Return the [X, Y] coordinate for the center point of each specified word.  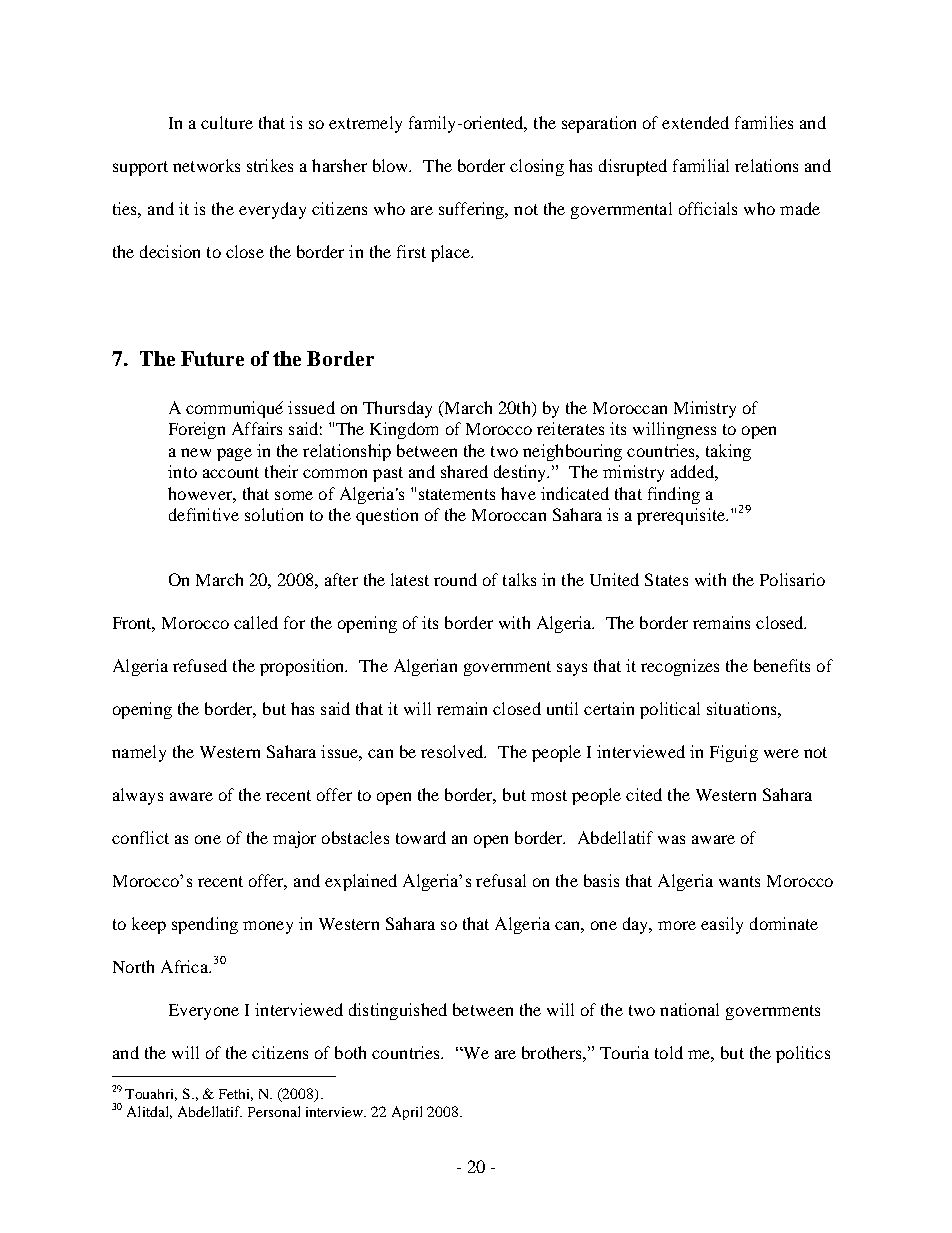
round [455, 579]
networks [206, 165]
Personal [274, 1111]
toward [421, 837]
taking [728, 452]
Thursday [397, 409]
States [666, 579]
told [669, 1052]
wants [739, 881]
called [256, 622]
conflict [140, 837]
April [407, 1113]
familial [701, 165]
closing [537, 167]
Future [212, 358]
